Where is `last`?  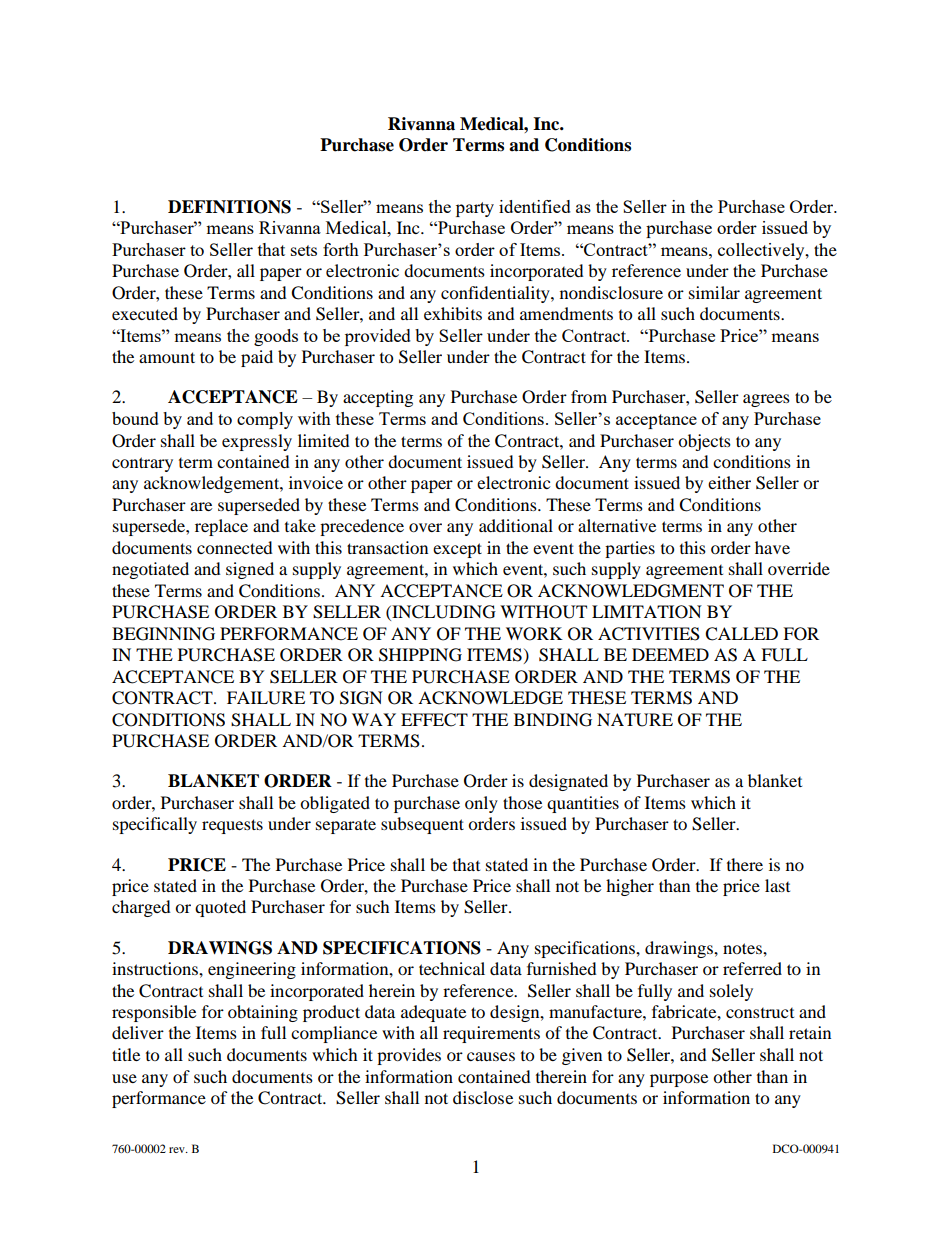 last is located at coordinates (777, 885).
